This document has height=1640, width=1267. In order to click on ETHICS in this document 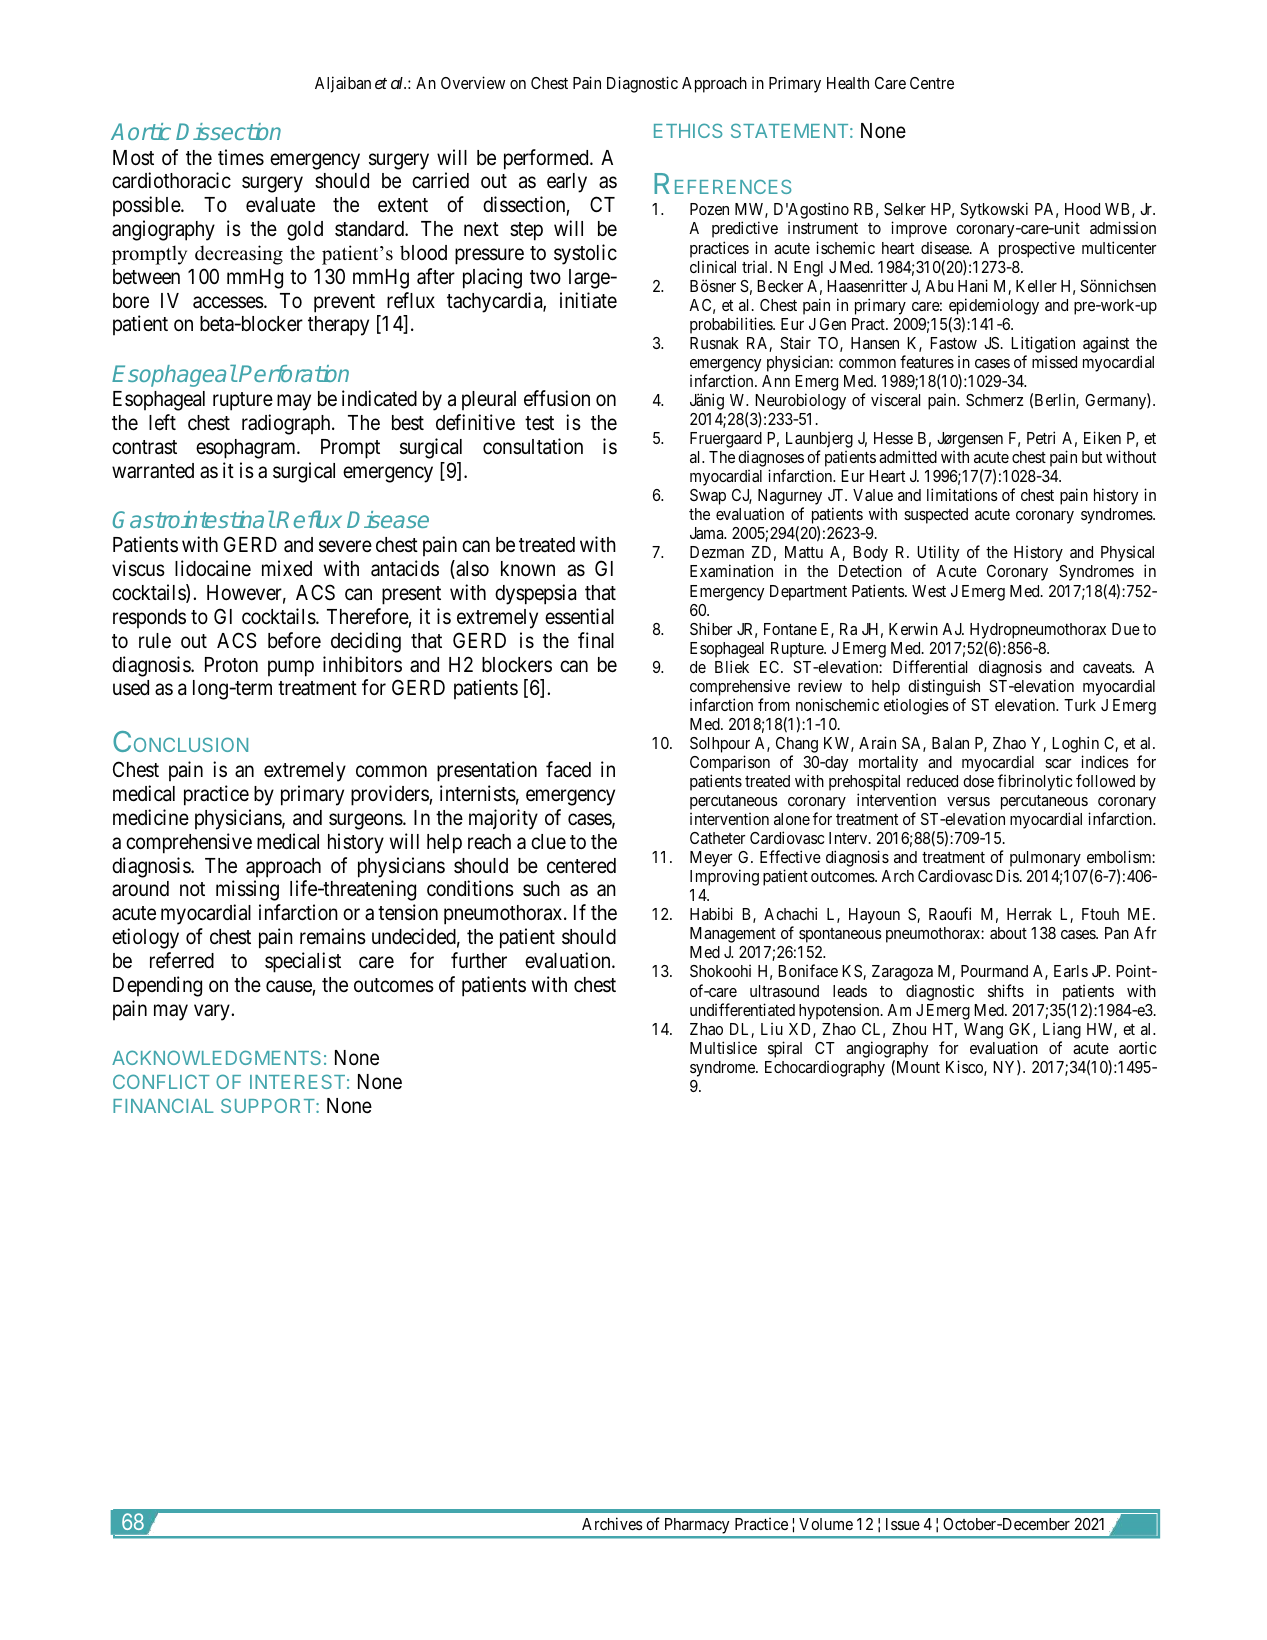, I will do `click(688, 130)`.
